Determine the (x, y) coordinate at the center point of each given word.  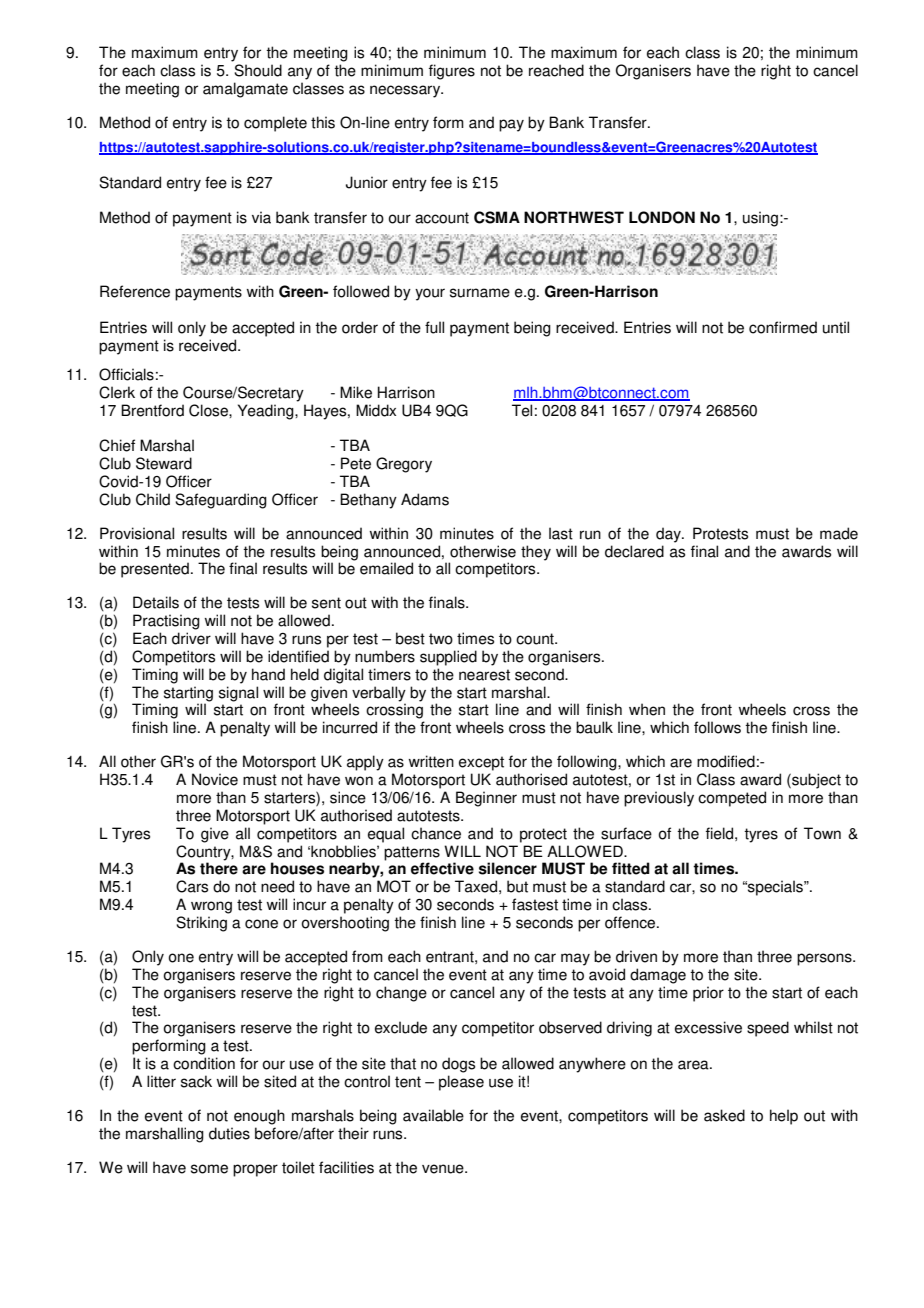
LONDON (662, 217)
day (669, 535)
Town (822, 833)
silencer (508, 868)
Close (209, 410)
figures (452, 72)
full (434, 327)
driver (191, 638)
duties (229, 1133)
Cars (192, 886)
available (433, 1115)
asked (724, 1115)
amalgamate (245, 90)
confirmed (783, 327)
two (441, 639)
